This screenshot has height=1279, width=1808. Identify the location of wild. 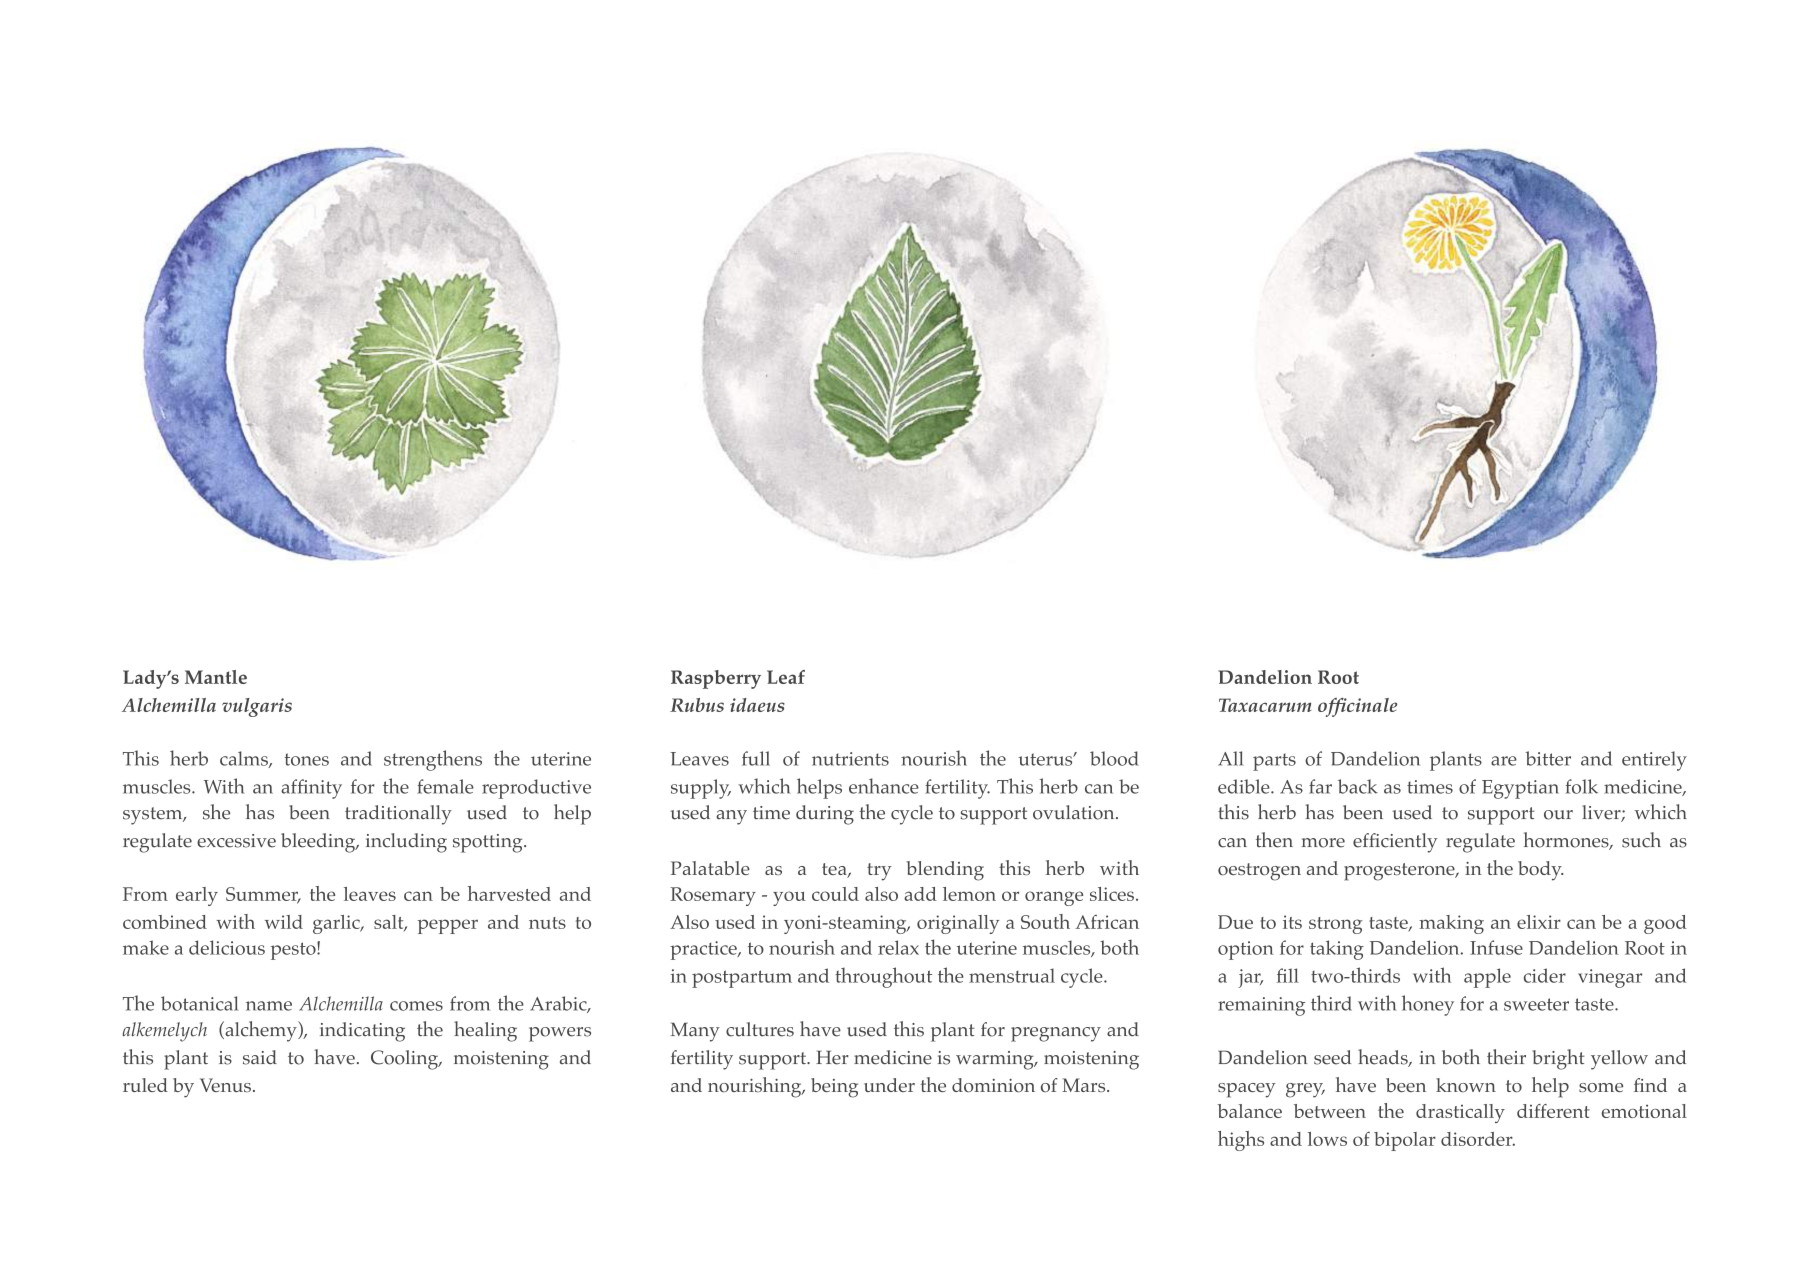
(284, 922).
